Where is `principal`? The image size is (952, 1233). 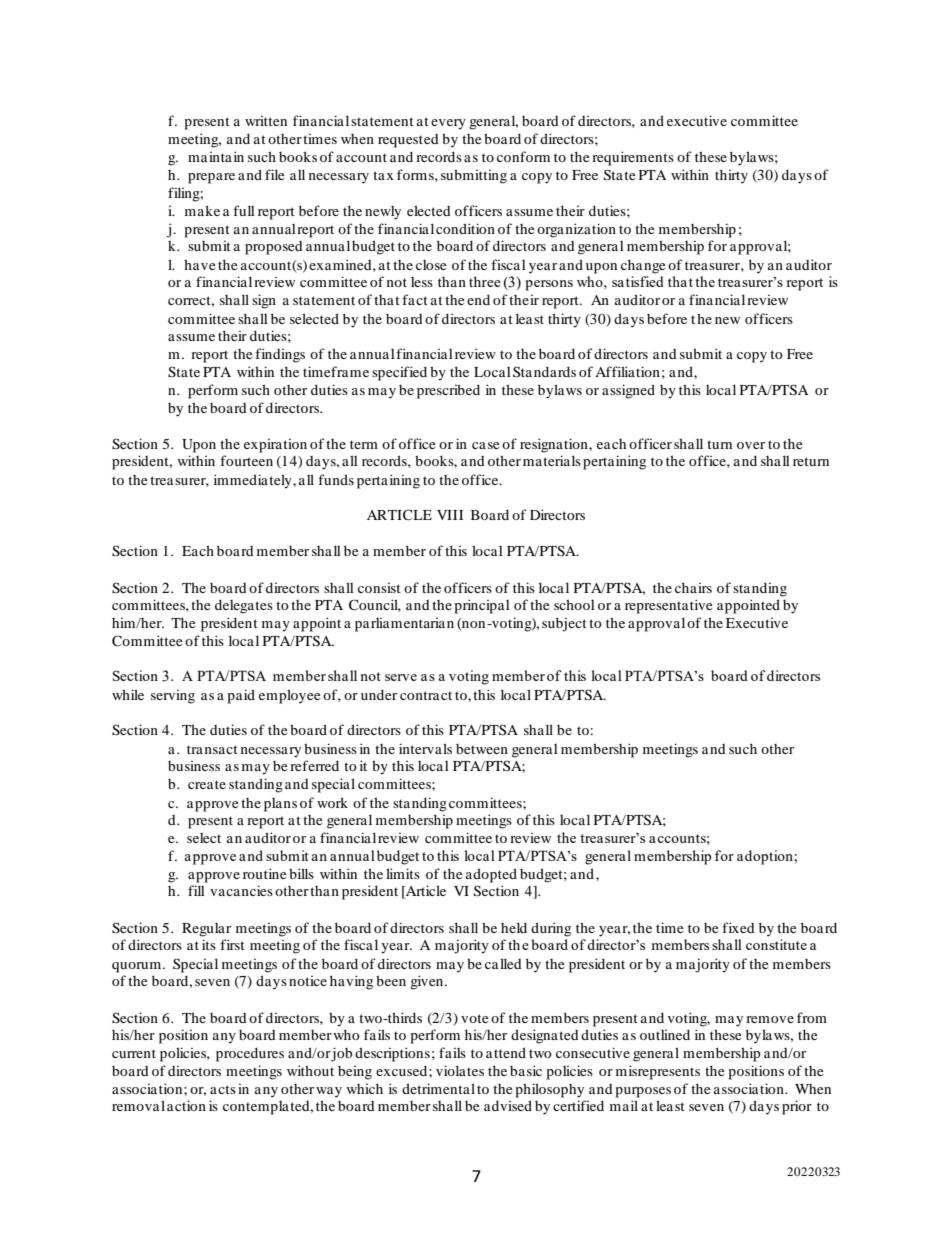 principal is located at coordinates (482, 606).
